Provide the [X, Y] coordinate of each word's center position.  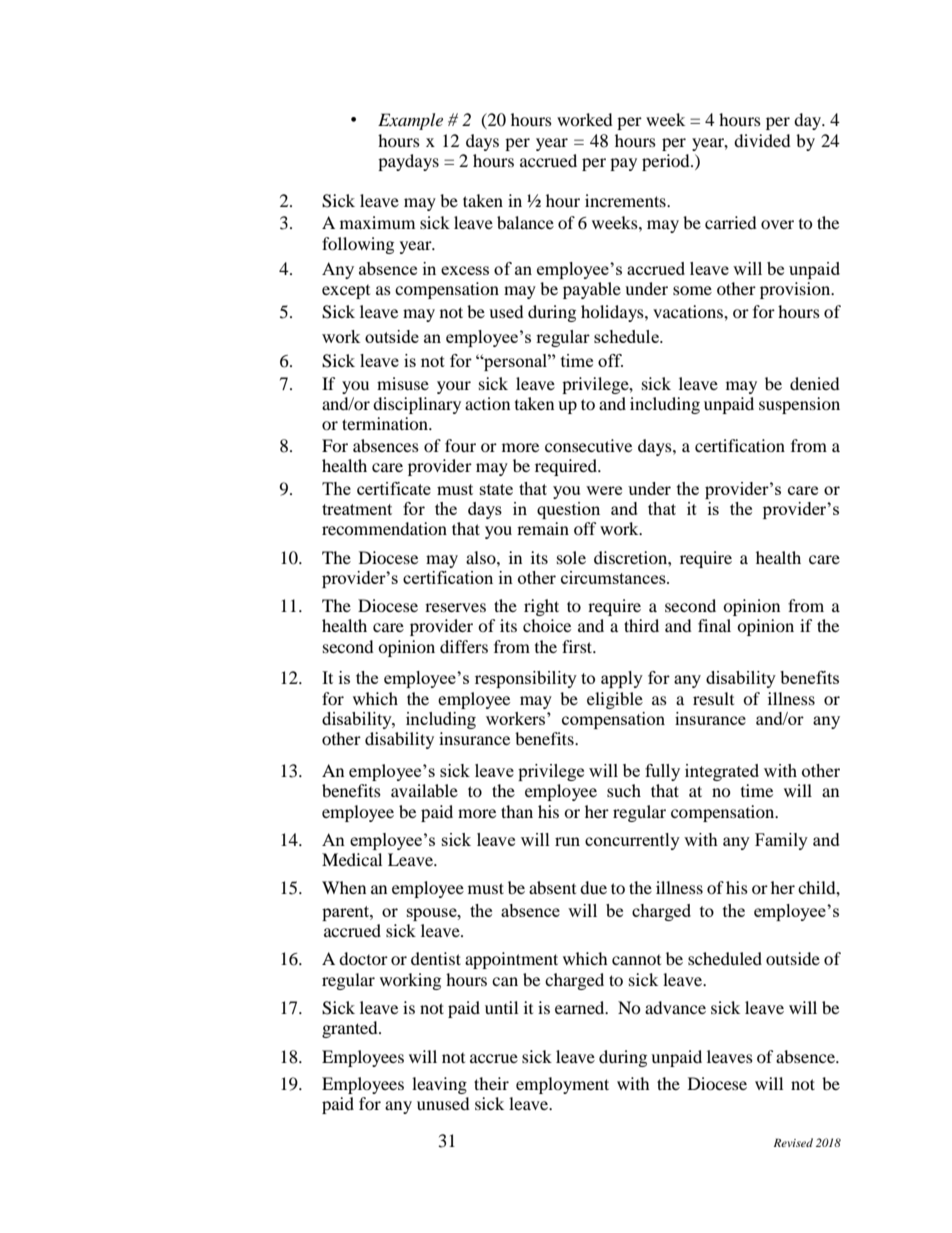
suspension [799, 405]
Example [410, 121]
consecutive [588, 445]
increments [626, 200]
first [578, 646]
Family [781, 841]
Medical [352, 859]
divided [762, 140]
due [593, 887]
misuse [403, 383]
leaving [439, 1085]
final [714, 625]
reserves [455, 607]
